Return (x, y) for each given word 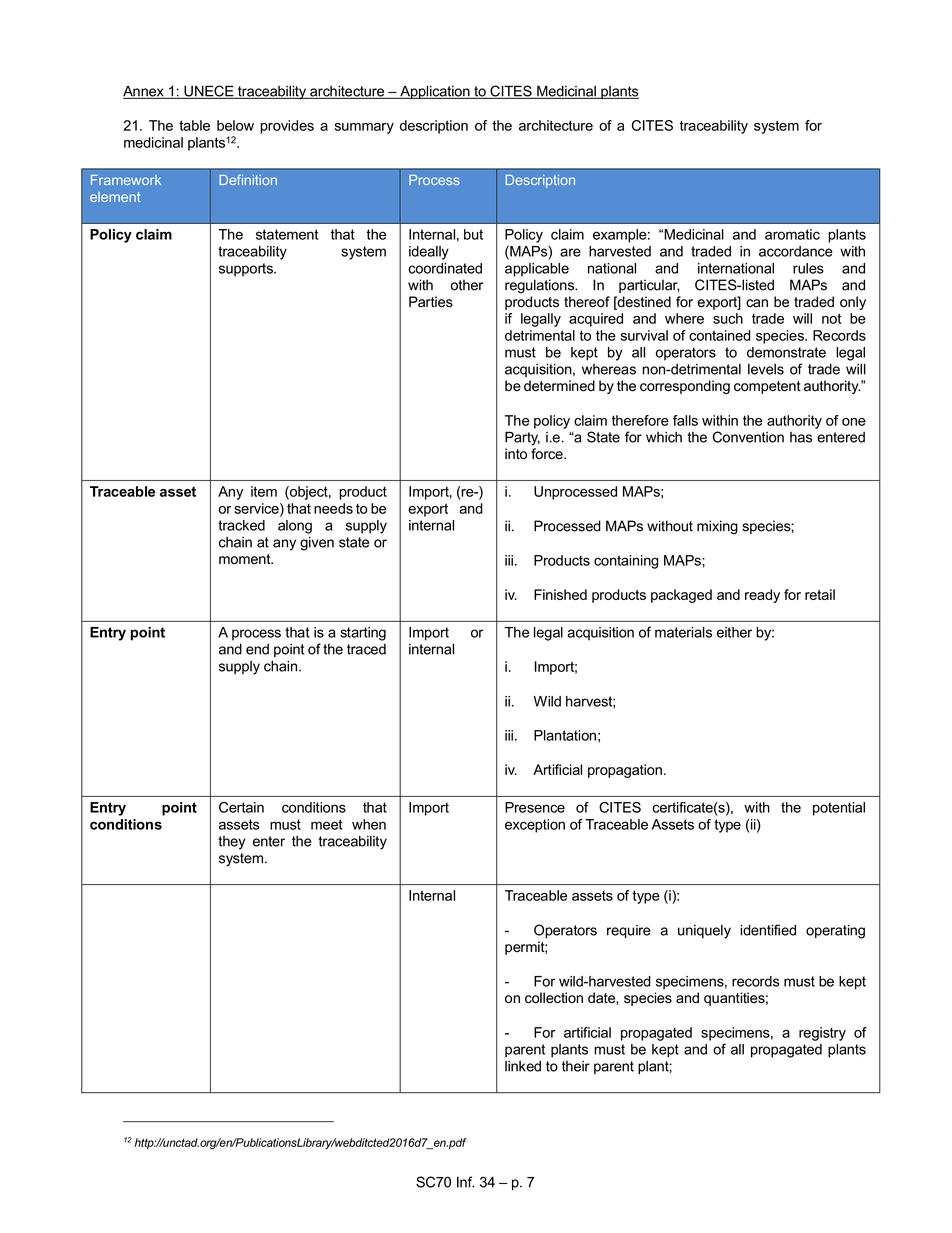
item (264, 491)
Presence (535, 807)
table (194, 125)
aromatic (792, 234)
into (516, 454)
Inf (465, 1182)
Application (435, 92)
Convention (748, 437)
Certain (241, 807)
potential (839, 809)
